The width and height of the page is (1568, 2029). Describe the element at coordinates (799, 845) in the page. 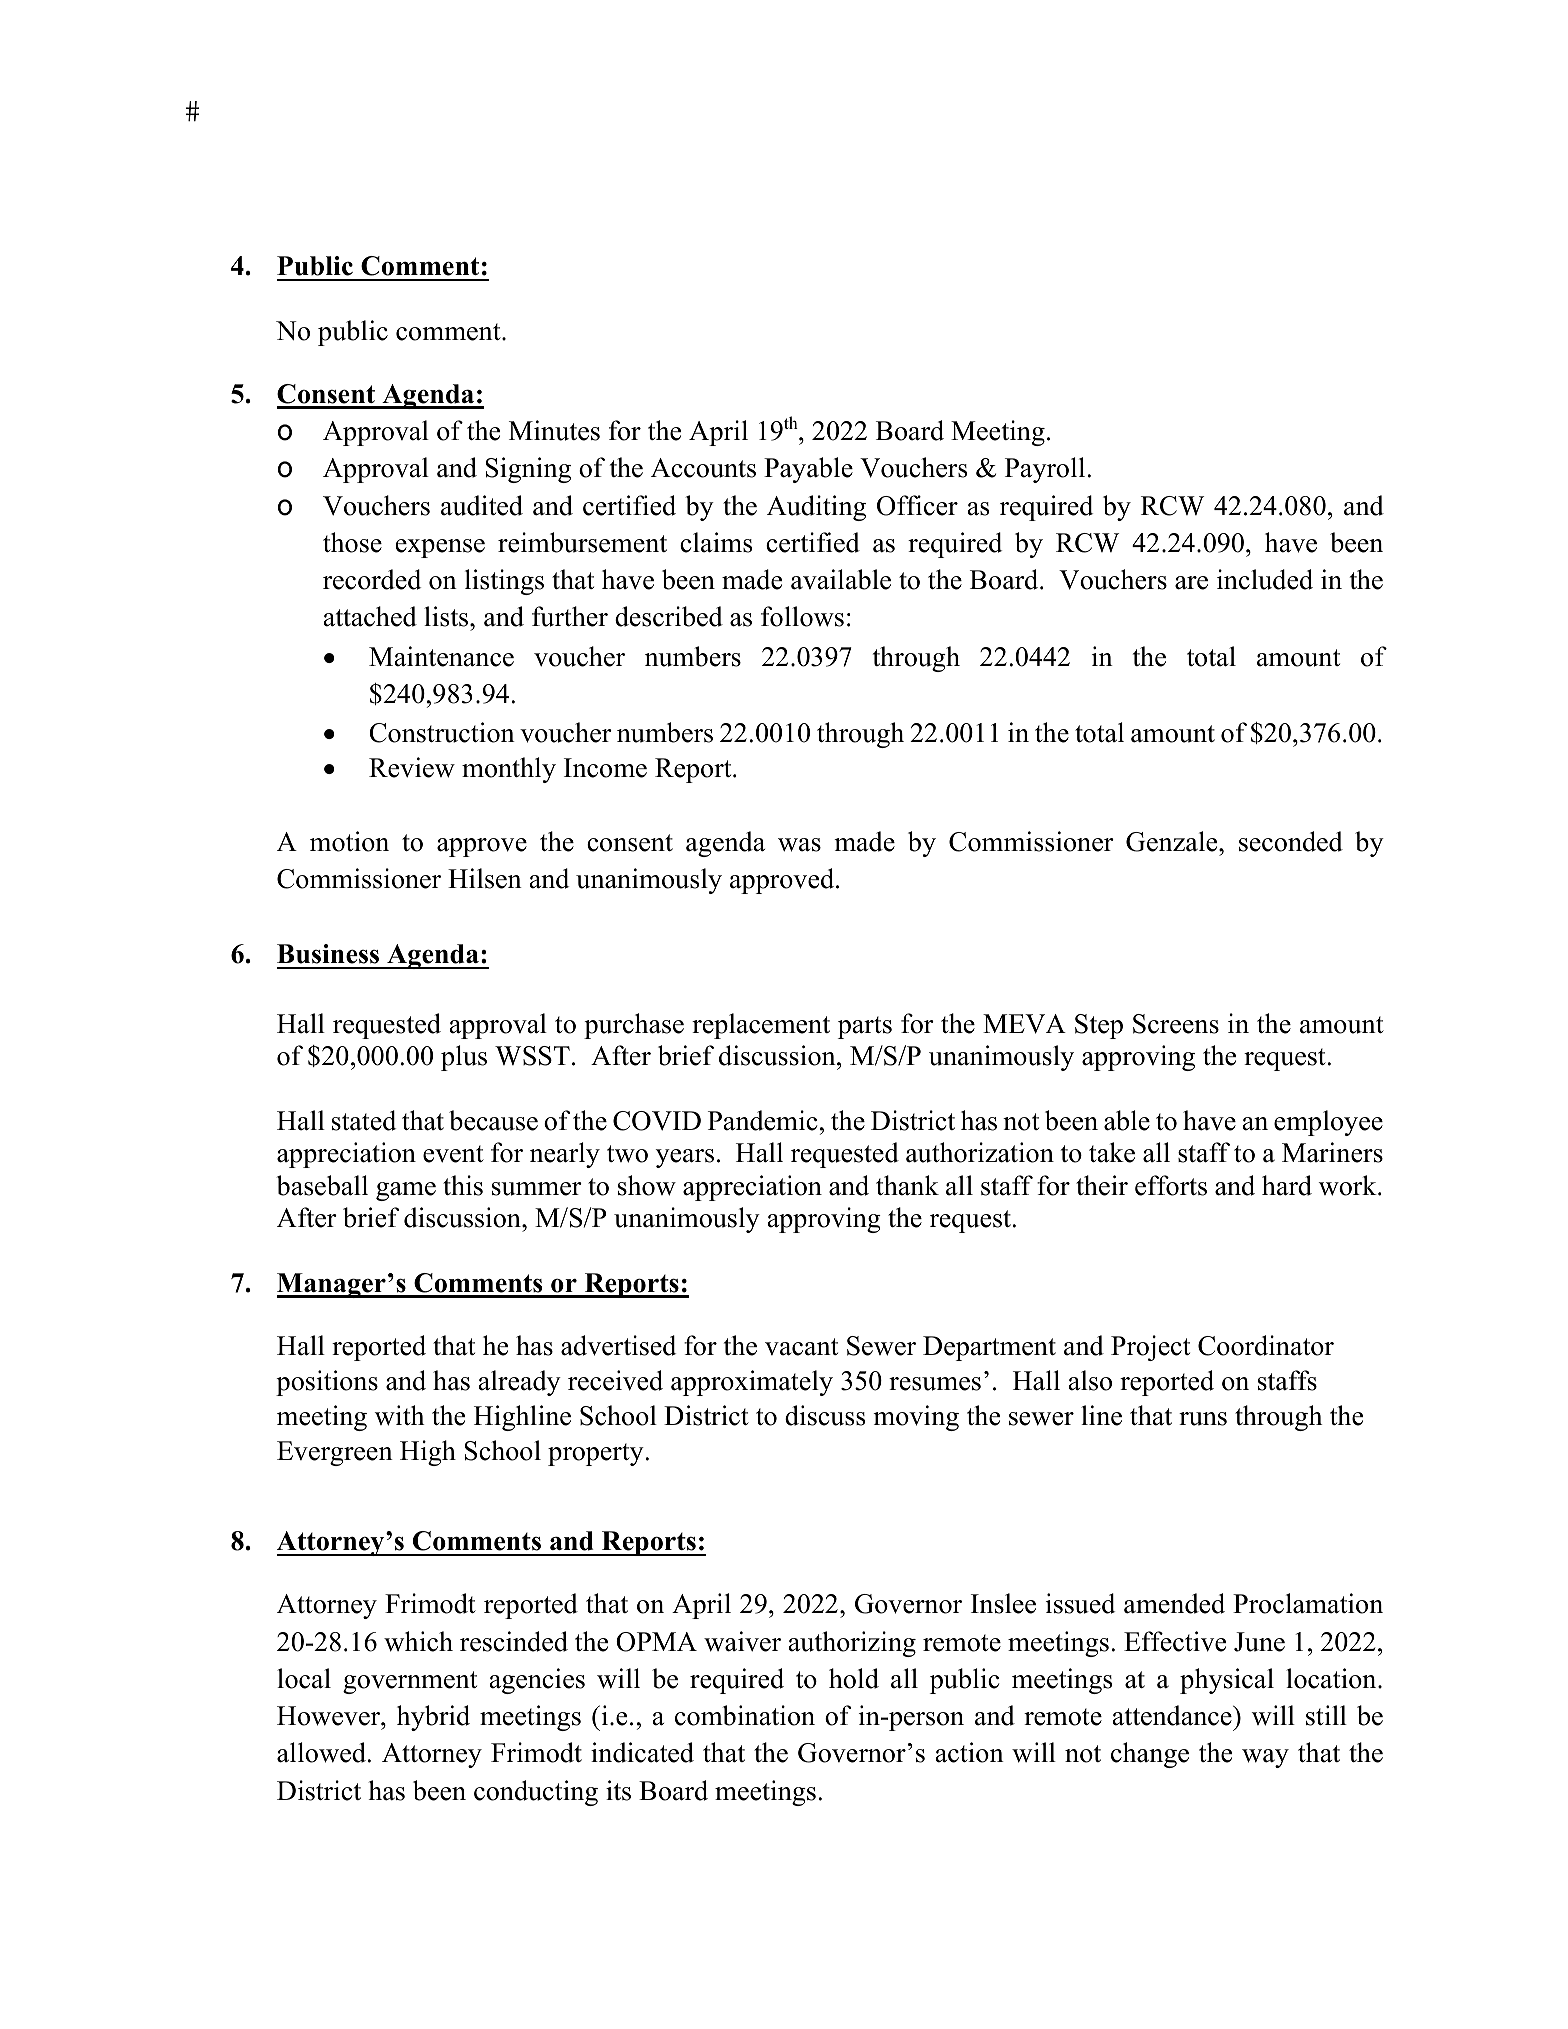

I see `was` at that location.
